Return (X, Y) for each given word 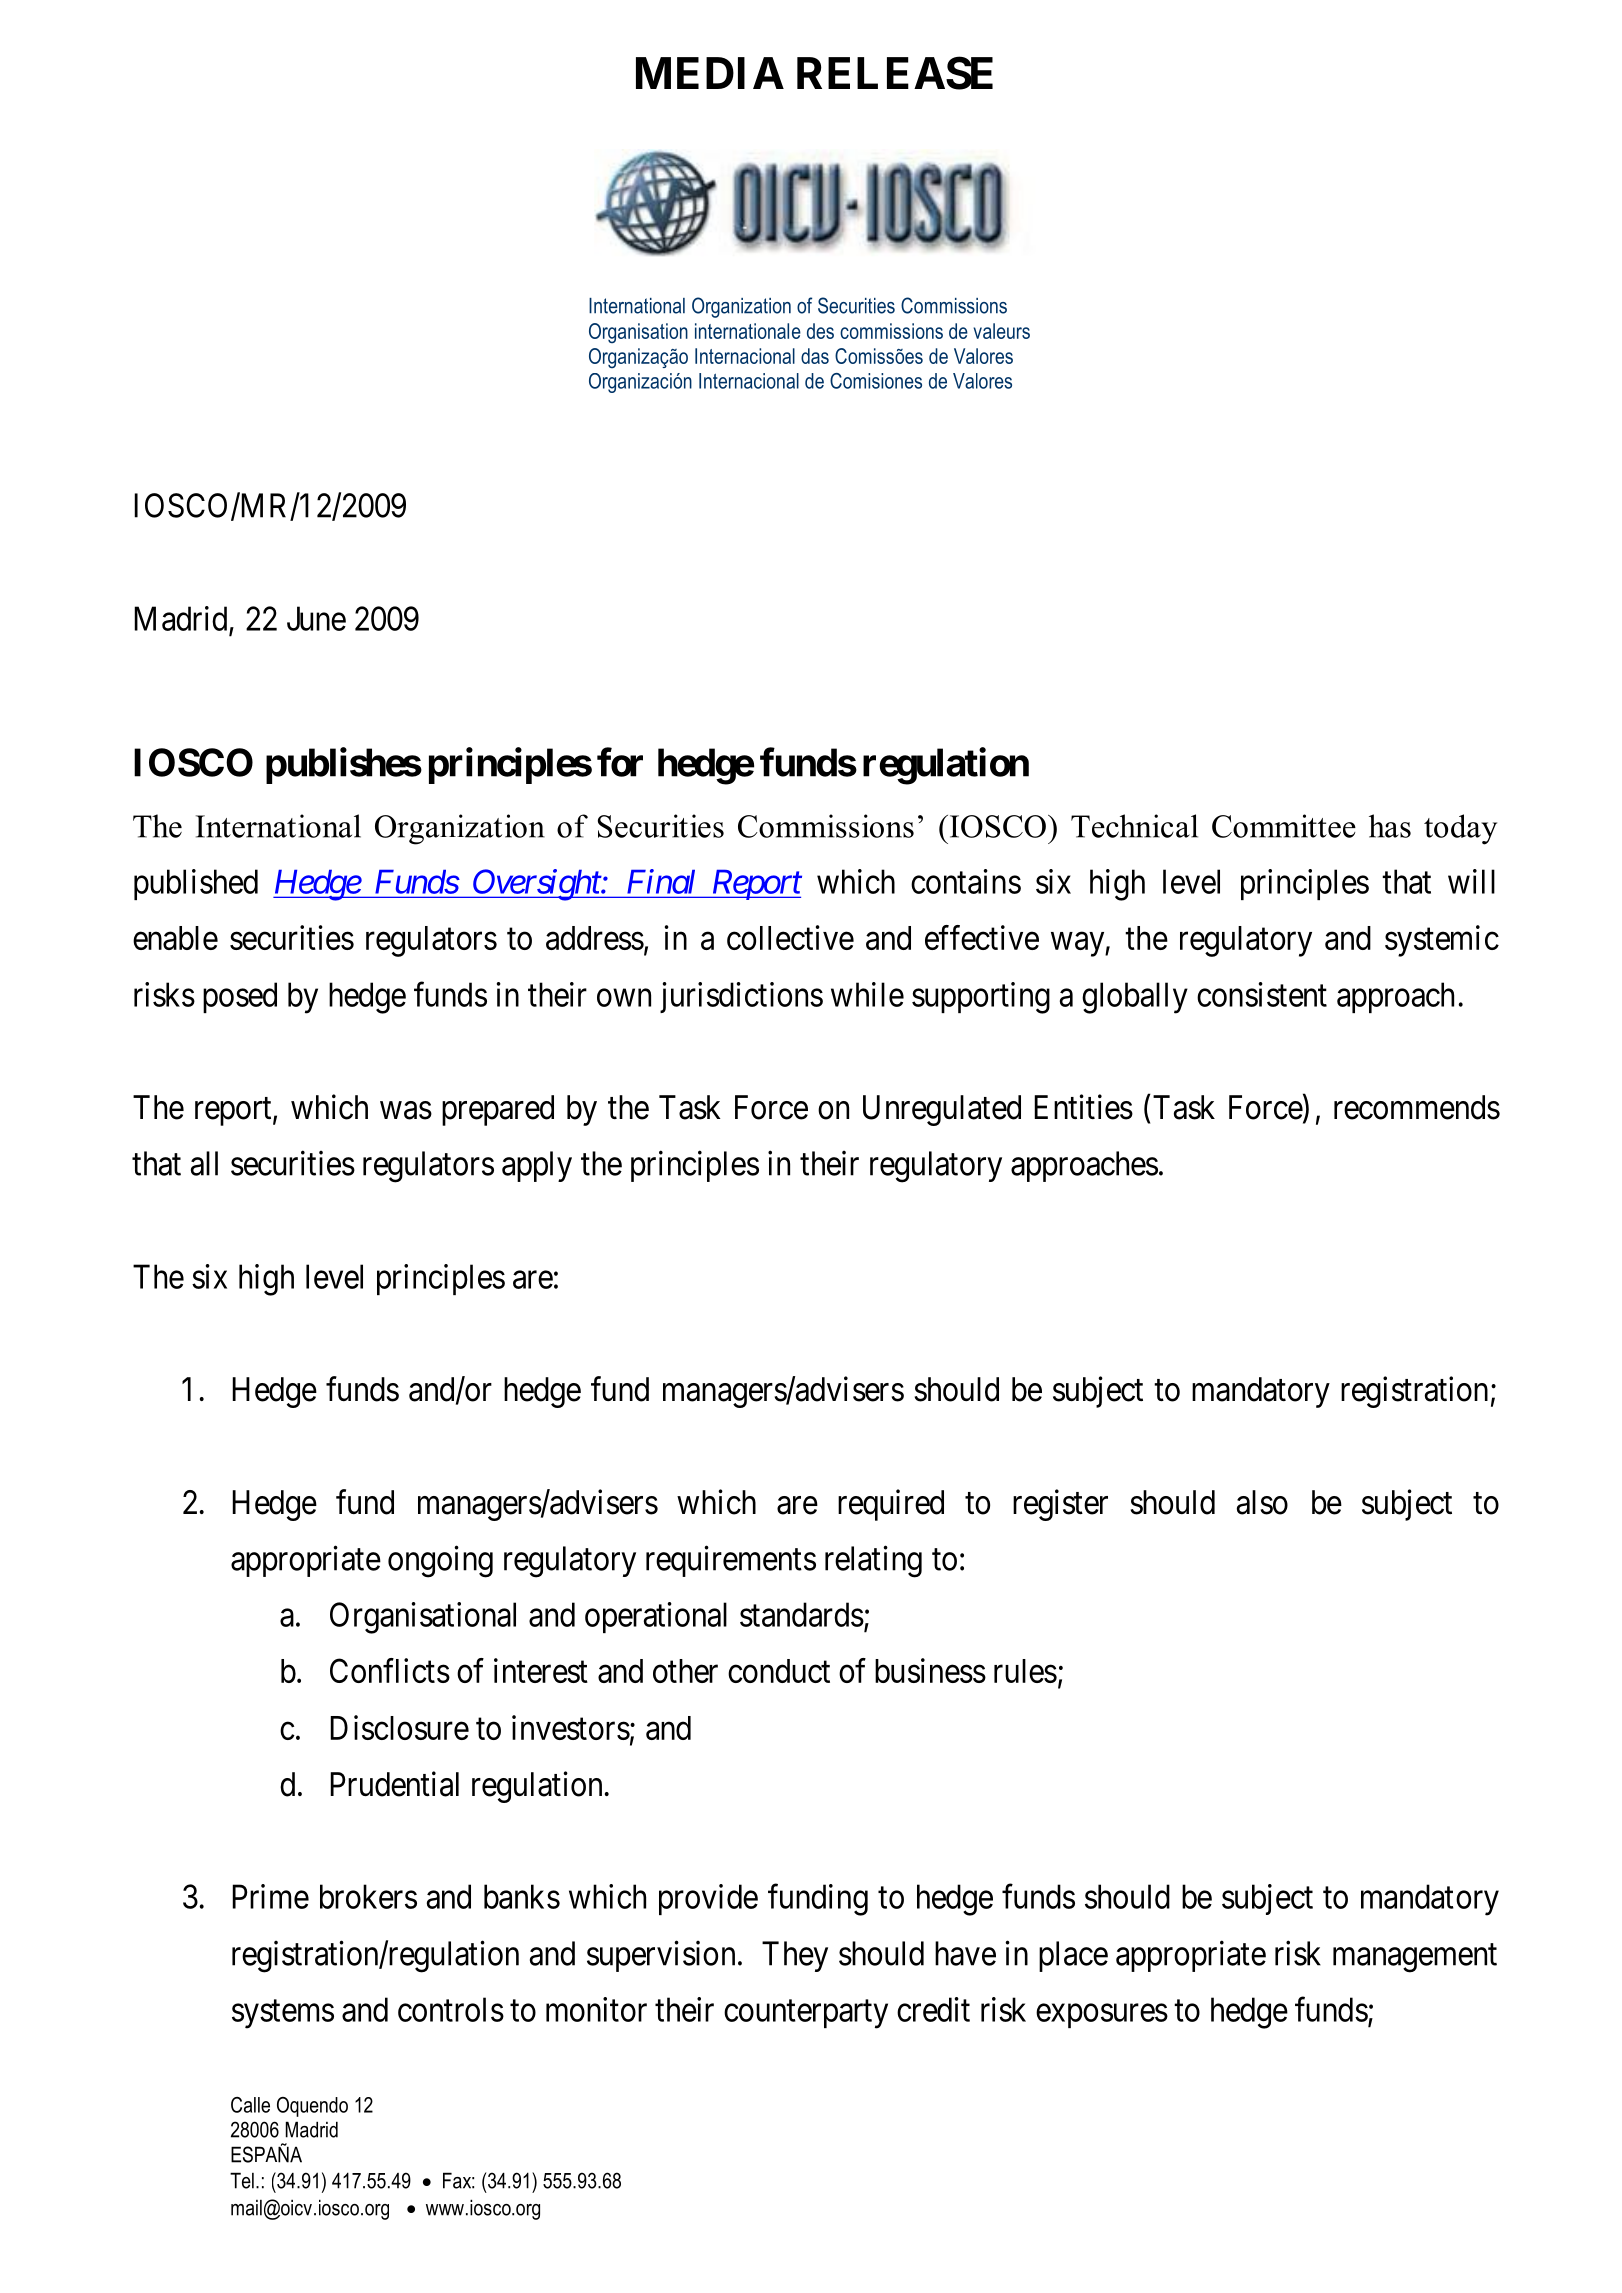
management (1415, 1958)
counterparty (806, 2014)
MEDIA (710, 73)
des (820, 331)
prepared (498, 1110)
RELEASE (895, 73)
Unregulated (942, 1110)
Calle (250, 2105)
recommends (1417, 1107)
